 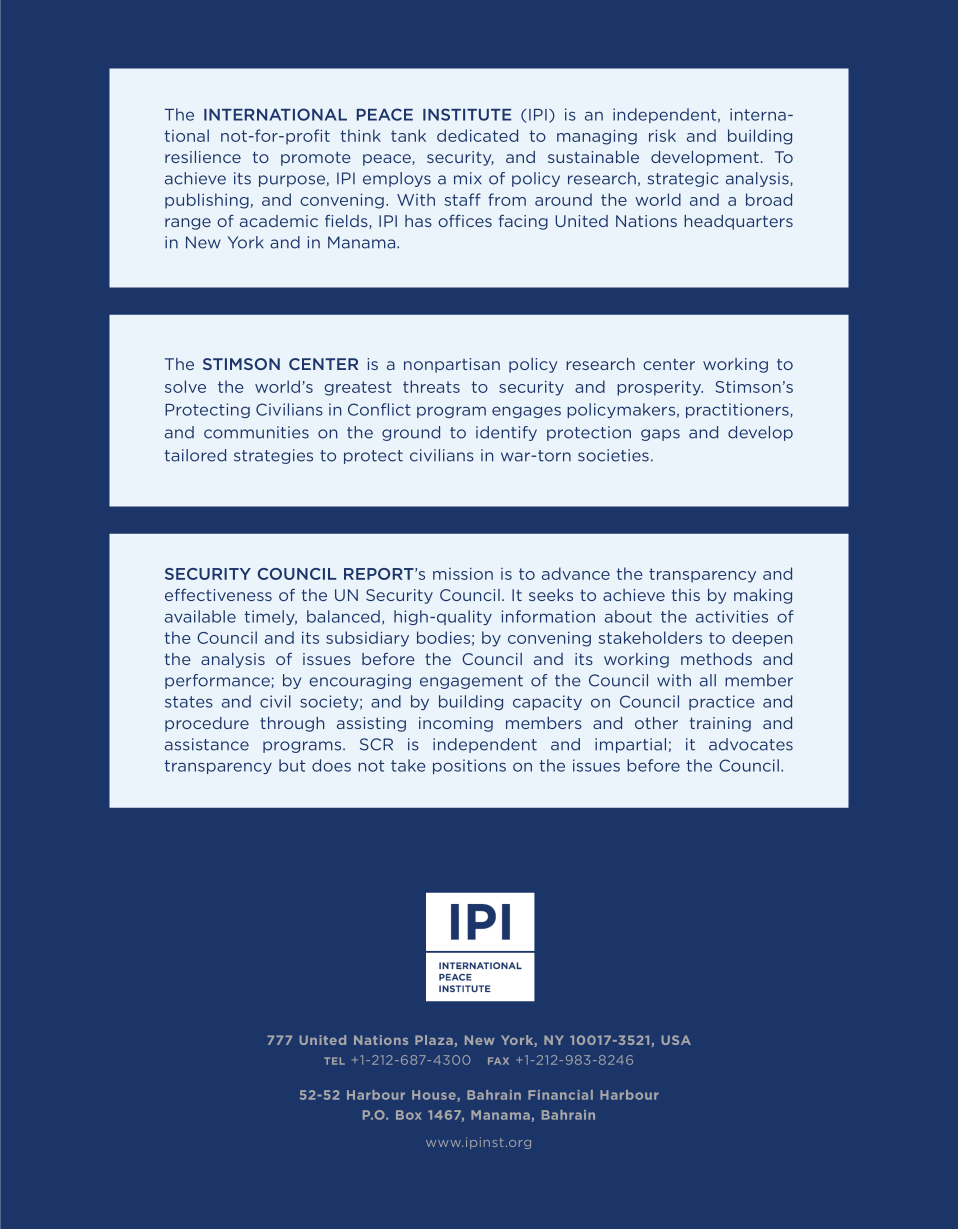 What do you see at coordinates (686, 595) in the screenshot?
I see `this` at bounding box center [686, 595].
